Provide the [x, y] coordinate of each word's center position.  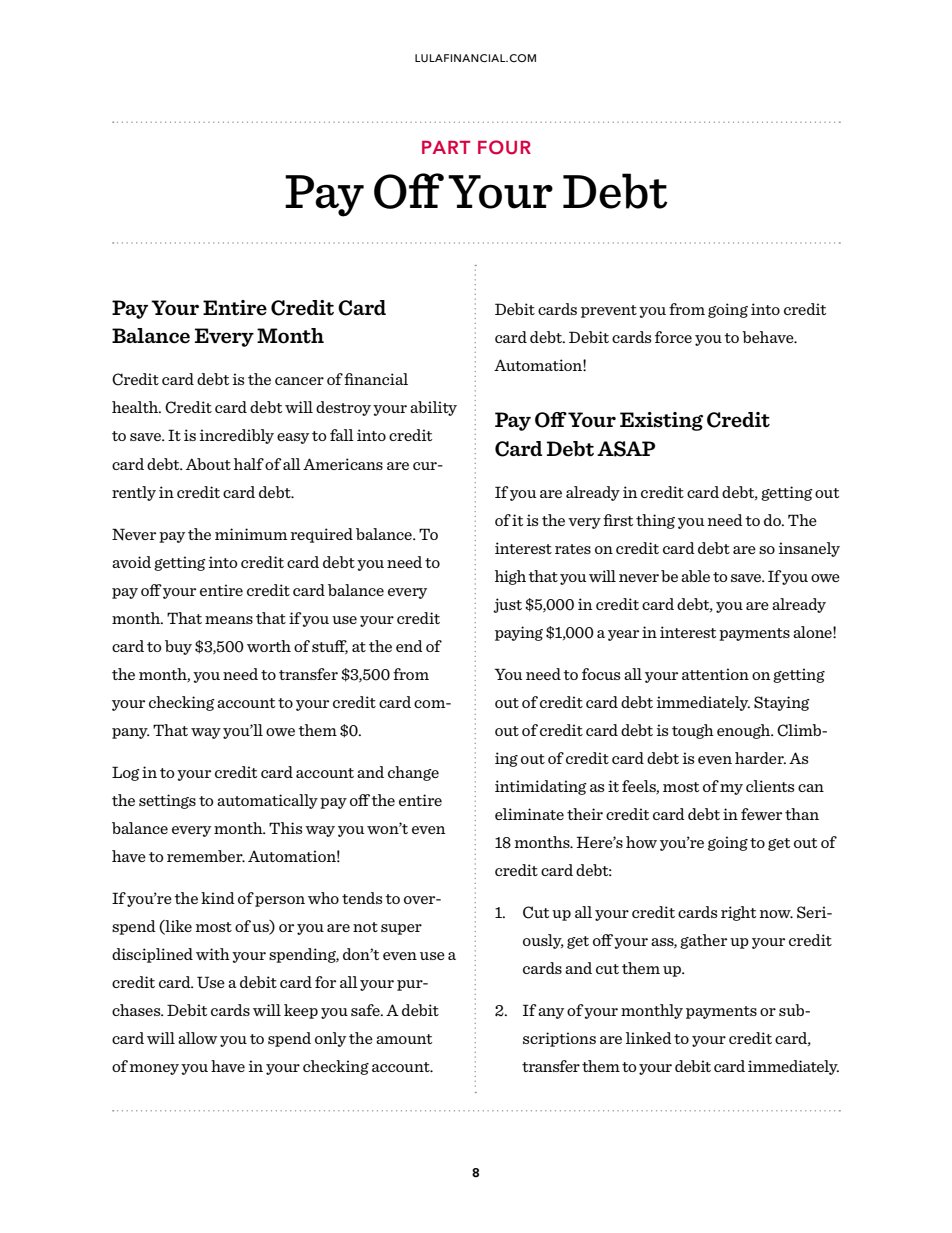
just [507, 605]
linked [649, 1038]
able [695, 576]
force [673, 337]
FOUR [504, 147]
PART [446, 147]
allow [198, 1038]
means [229, 620]
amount [404, 1039]
